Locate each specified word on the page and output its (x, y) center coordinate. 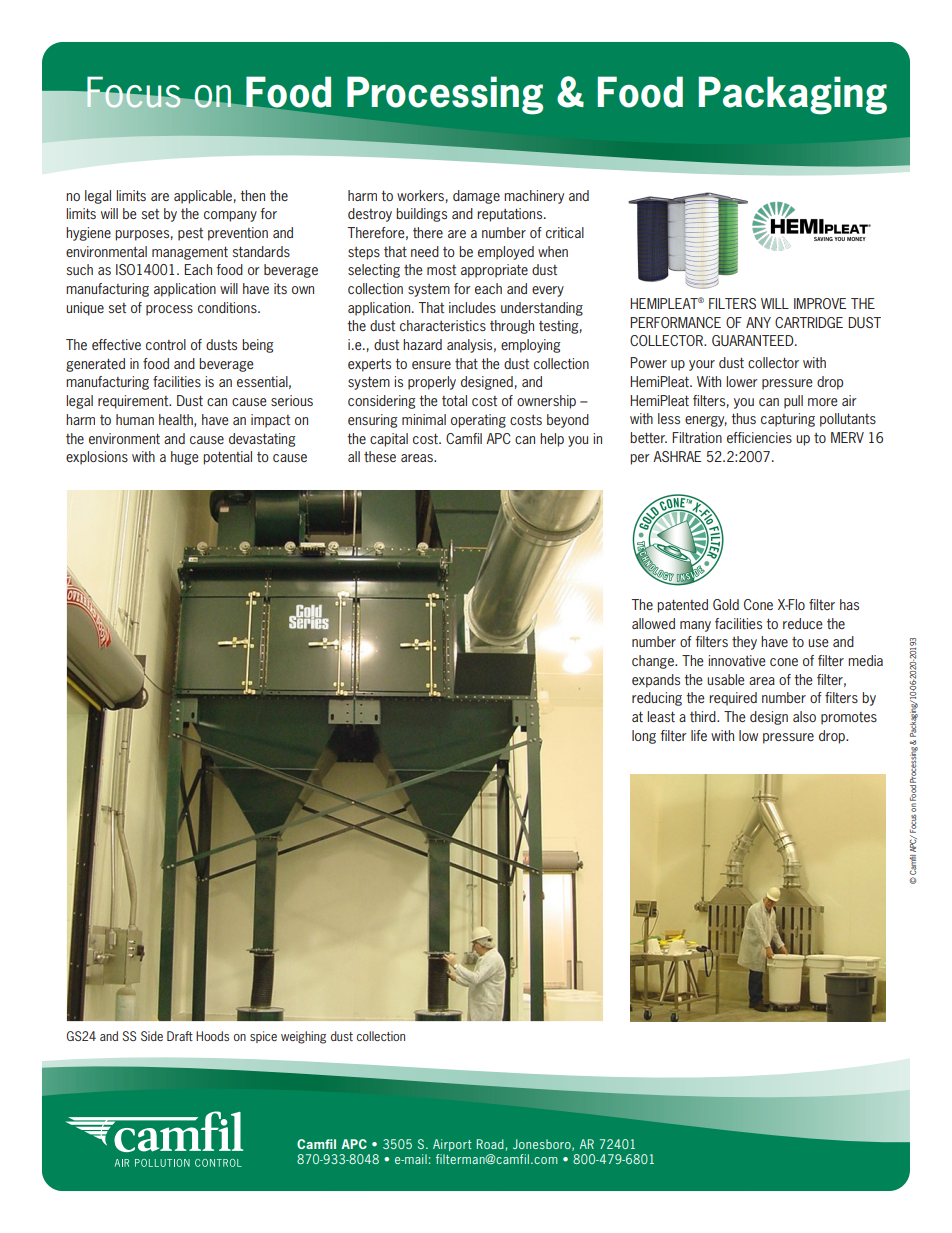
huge (185, 458)
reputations (511, 215)
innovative (737, 660)
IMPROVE (820, 303)
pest (190, 234)
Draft (180, 1036)
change (654, 662)
